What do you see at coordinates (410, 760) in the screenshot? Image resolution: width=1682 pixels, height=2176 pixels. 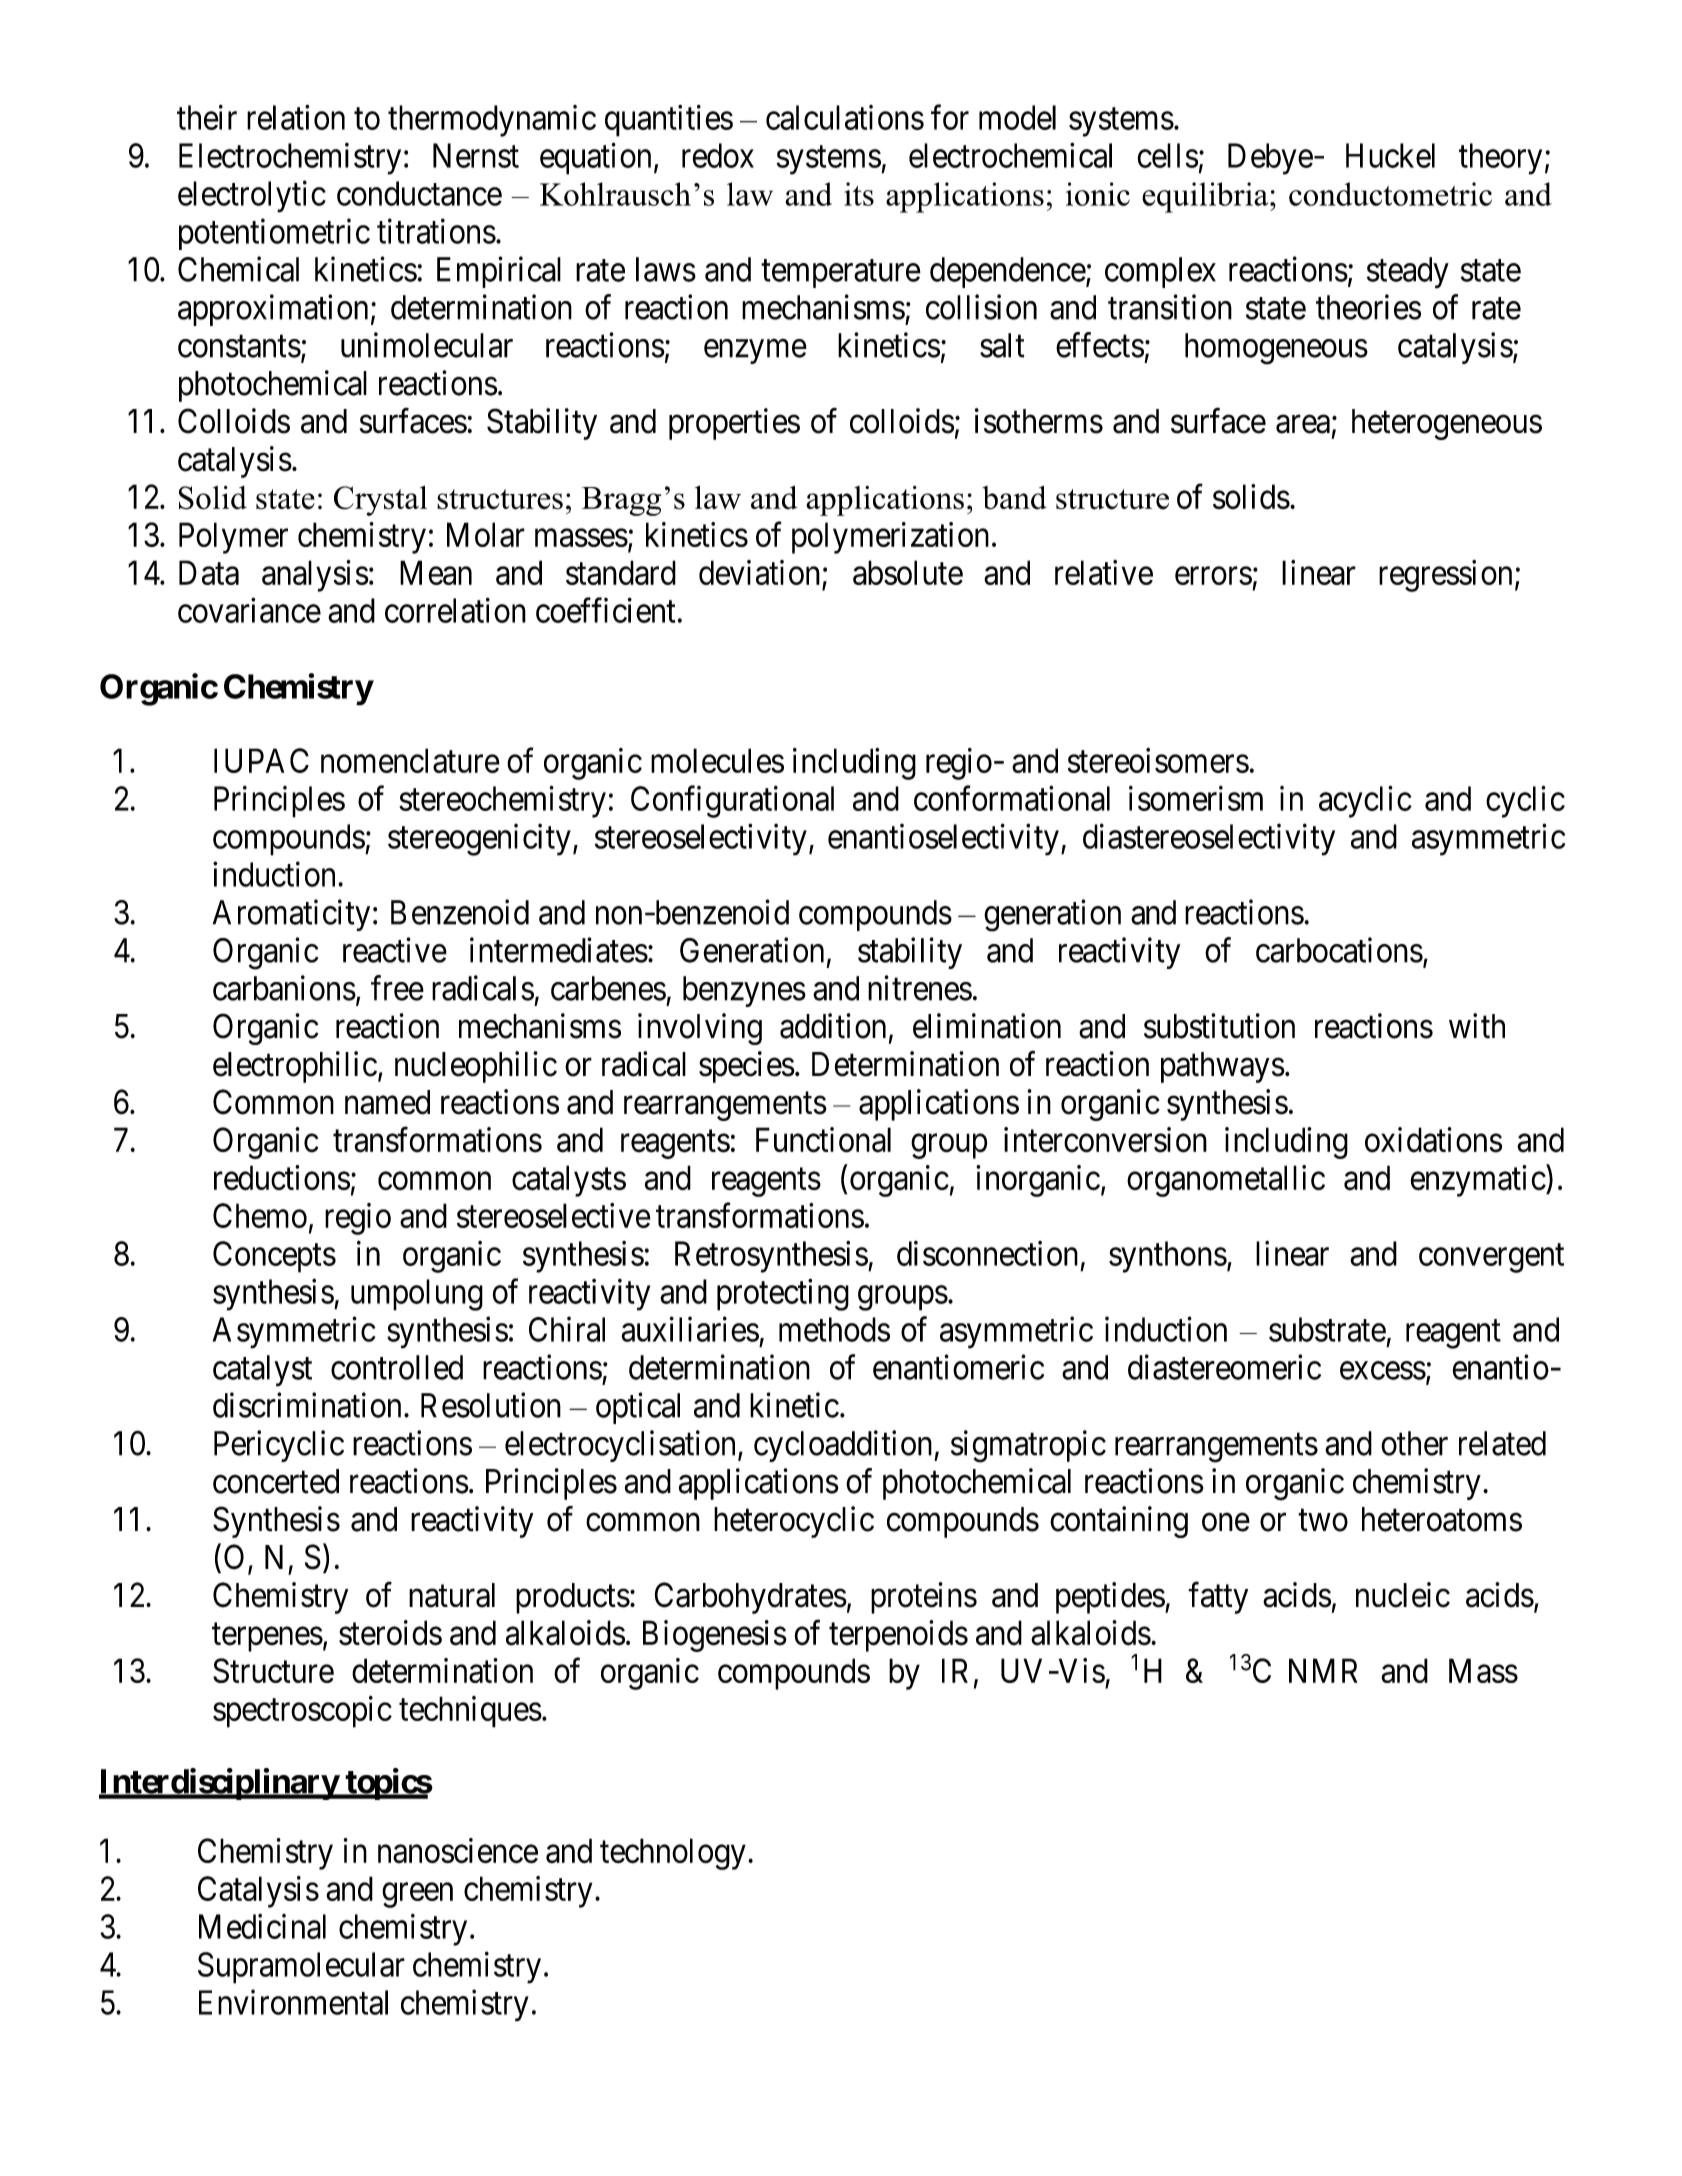 I see `nomenclature` at bounding box center [410, 760].
